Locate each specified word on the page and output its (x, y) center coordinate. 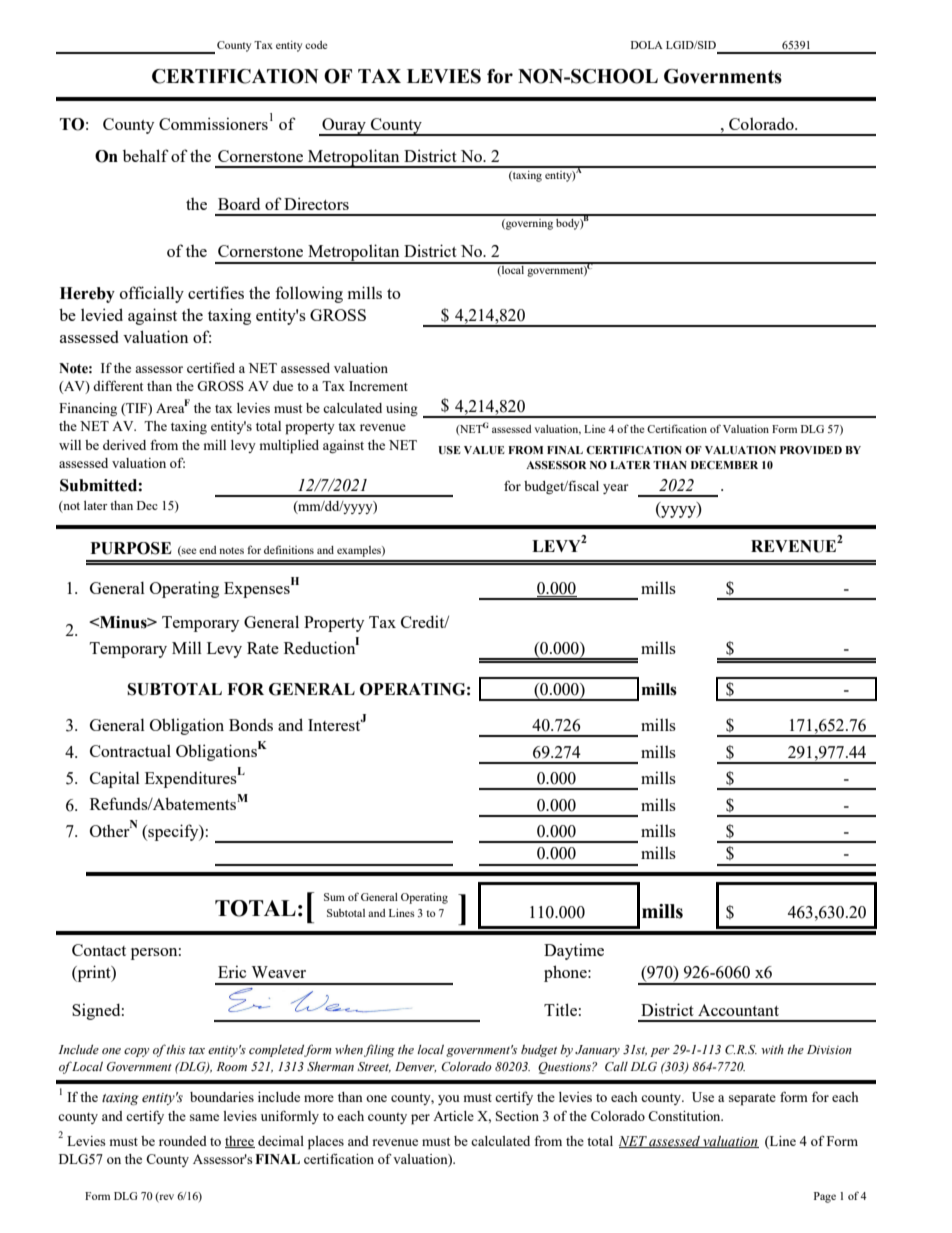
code (316, 45)
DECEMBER (724, 465)
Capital (115, 779)
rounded (183, 1141)
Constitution (685, 1116)
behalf (146, 155)
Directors (316, 203)
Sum (334, 897)
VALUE (484, 450)
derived (124, 445)
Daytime (574, 951)
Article (453, 1116)
